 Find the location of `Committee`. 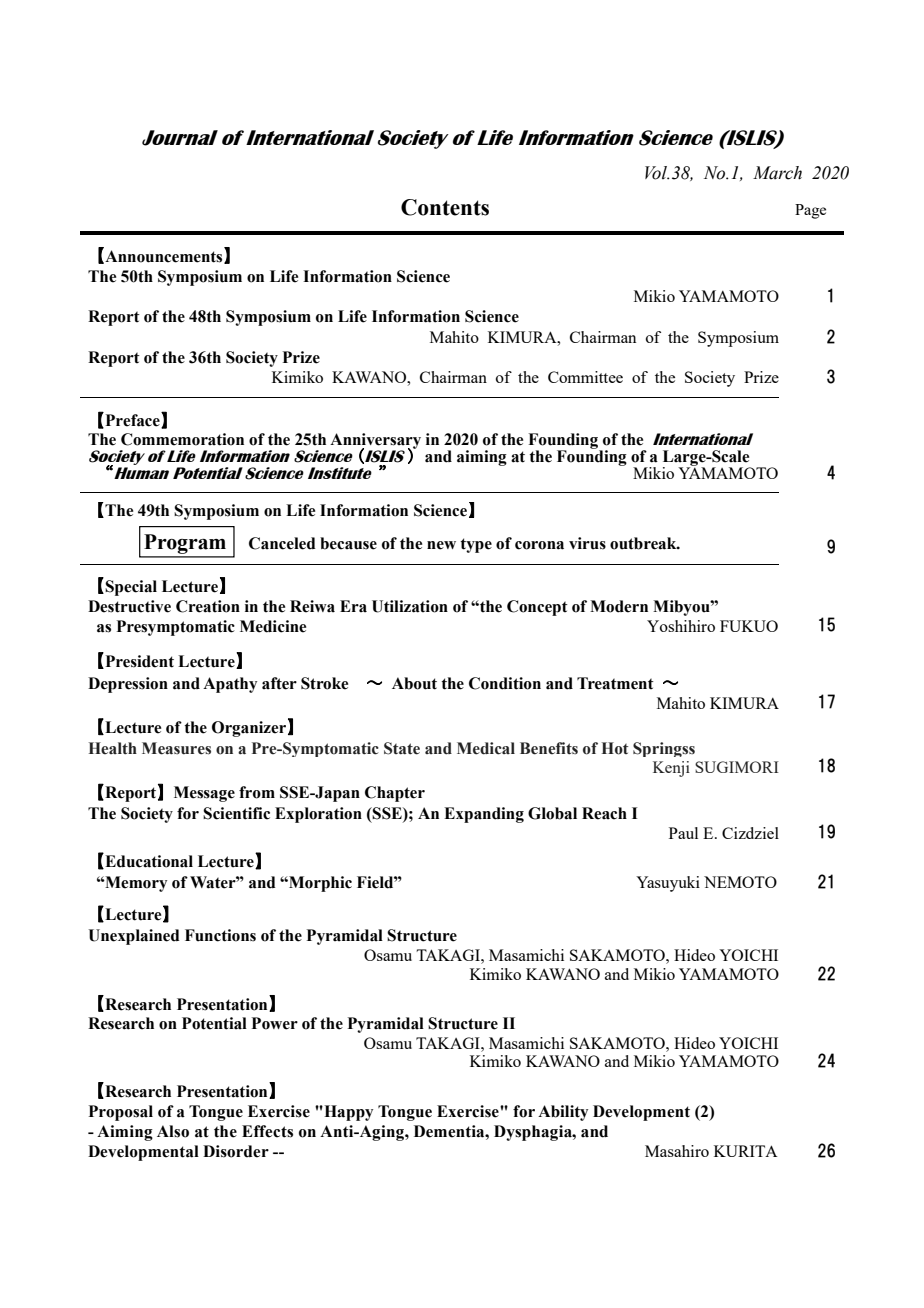

Committee is located at coordinates (585, 377).
